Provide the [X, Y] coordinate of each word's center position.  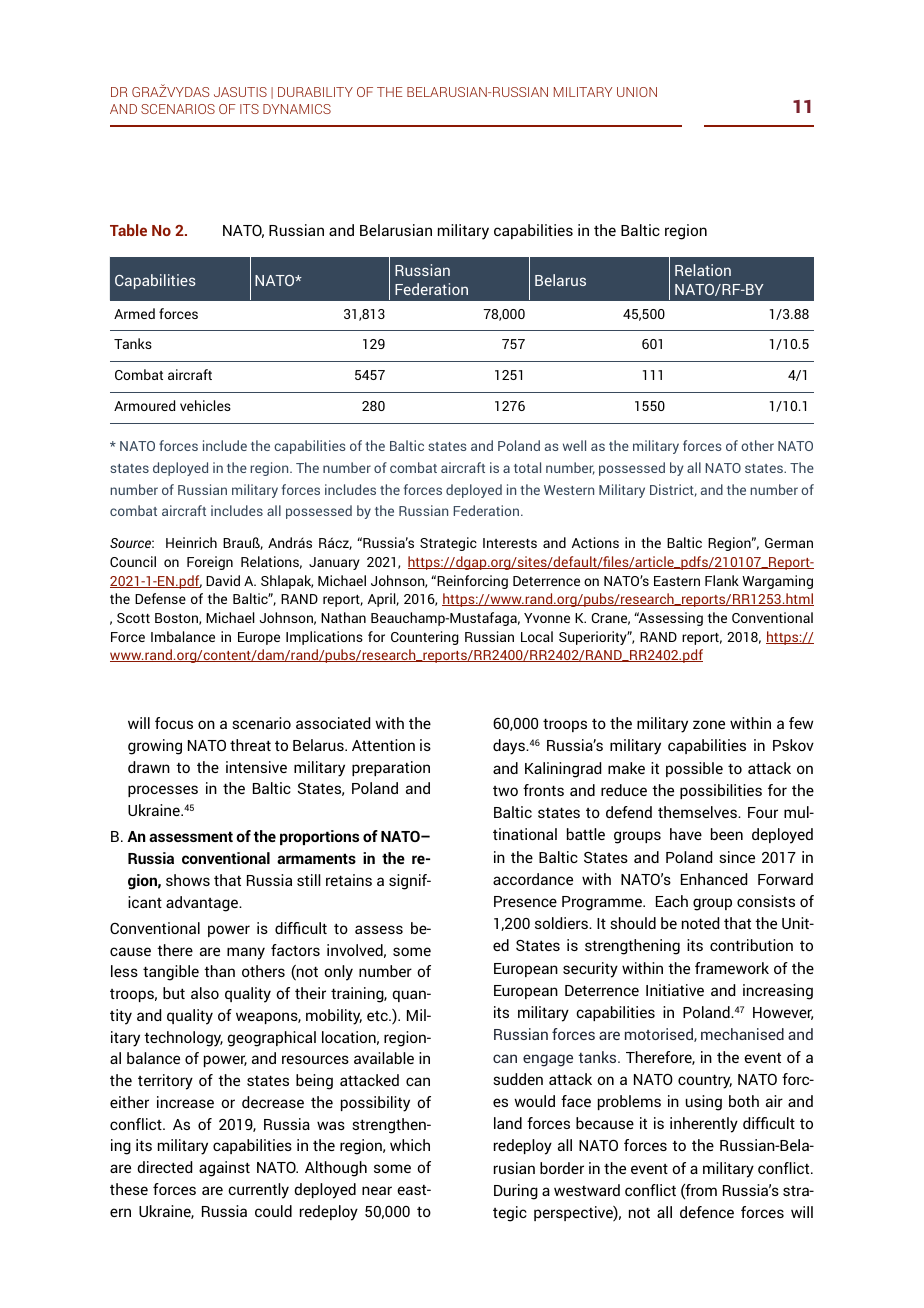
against [224, 1169]
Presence [525, 901]
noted [700, 923]
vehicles [205, 405]
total [527, 467]
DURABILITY [315, 92]
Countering [425, 638]
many [246, 953]
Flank [722, 580]
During [516, 1192]
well [574, 445]
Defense [160, 598]
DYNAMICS [297, 109]
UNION [637, 92]
